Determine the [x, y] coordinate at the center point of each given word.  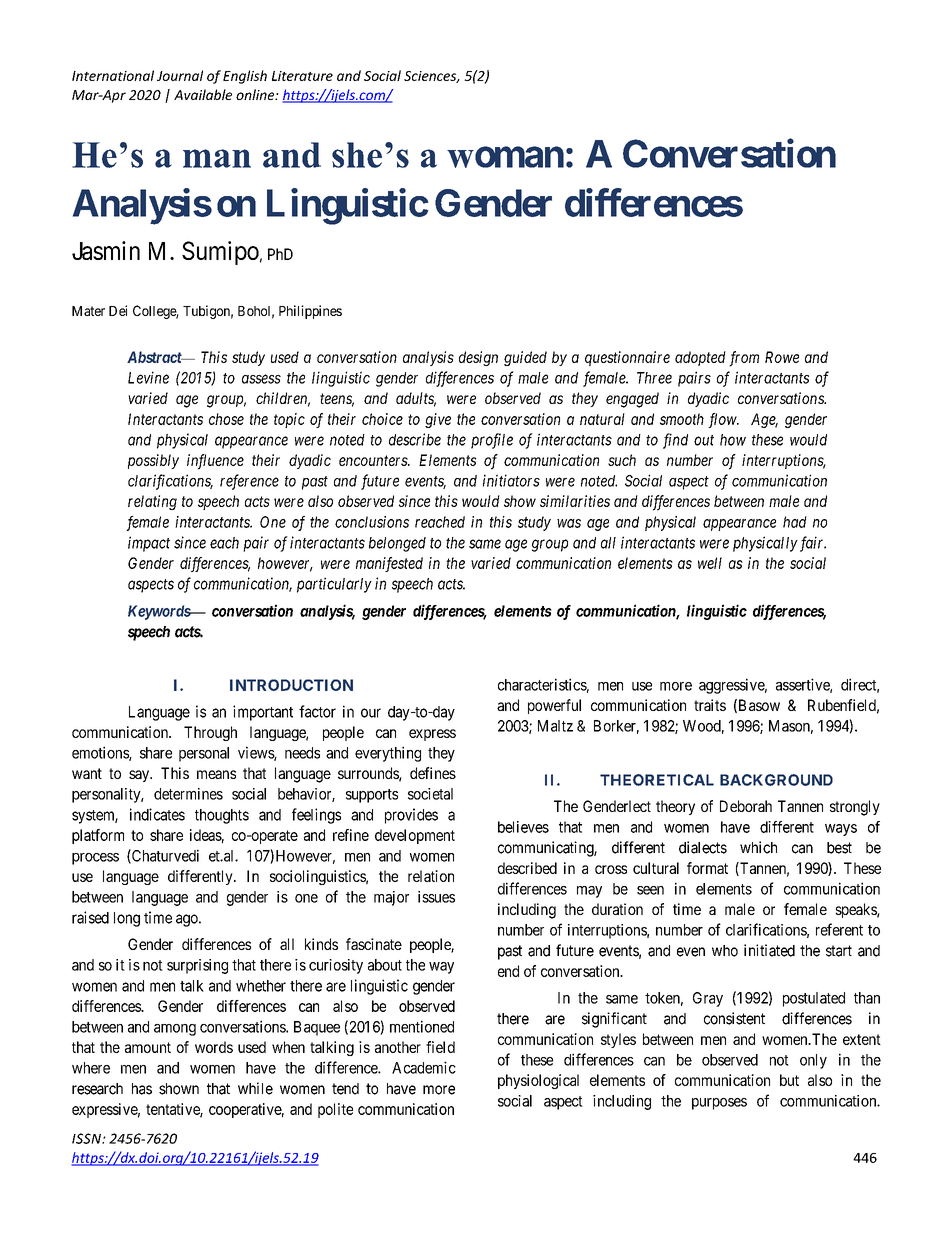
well [710, 563]
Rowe [782, 357]
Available [203, 94]
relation [431, 876]
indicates [157, 814]
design [478, 358]
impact [149, 544]
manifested [389, 564]
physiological [538, 1081]
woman [505, 157]
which [758, 847]
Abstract [155, 357]
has [142, 1089]
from [744, 359]
